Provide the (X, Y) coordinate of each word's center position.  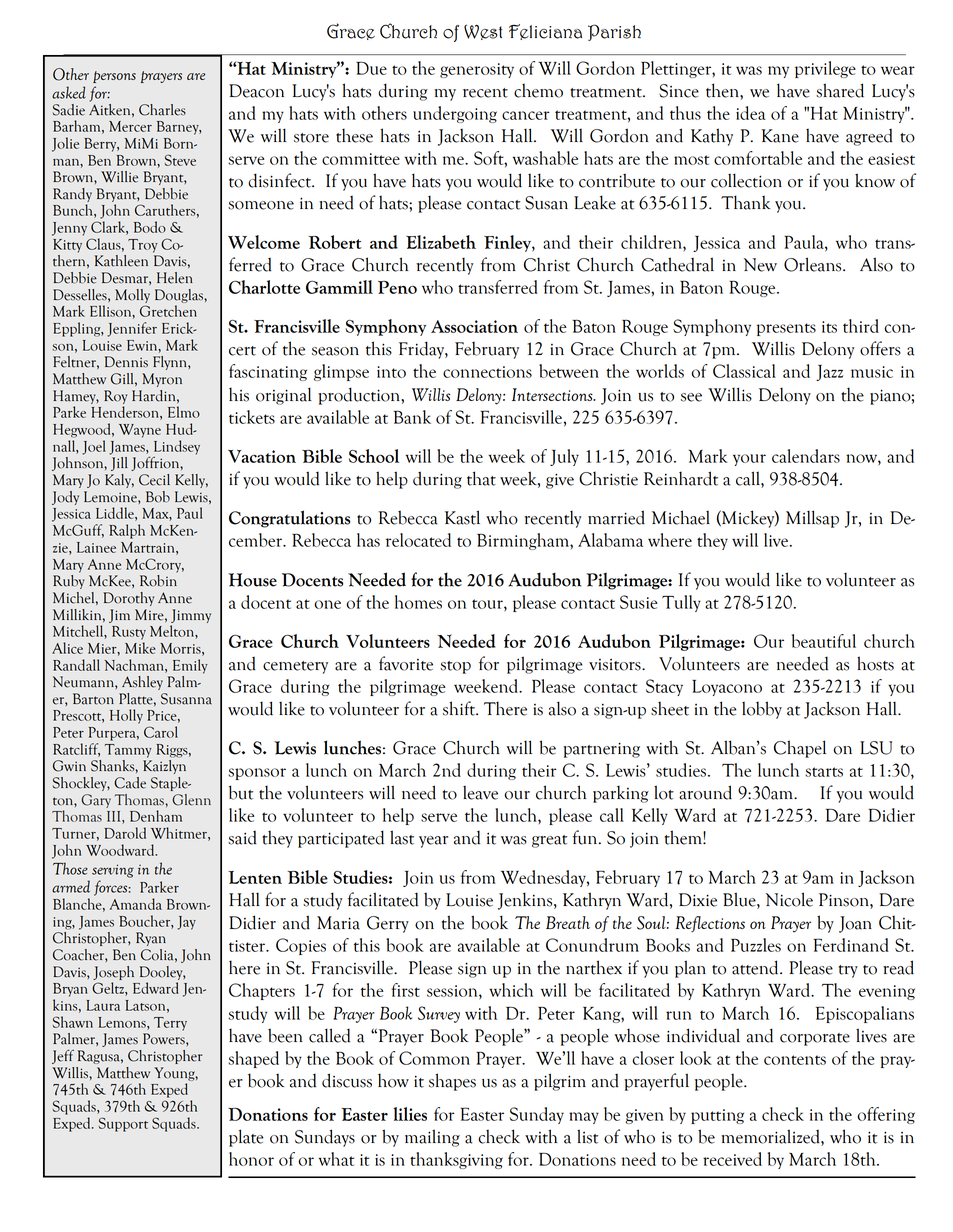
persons (114, 77)
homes (418, 602)
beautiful (824, 641)
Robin (159, 579)
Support (123, 1124)
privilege (825, 69)
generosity (477, 70)
